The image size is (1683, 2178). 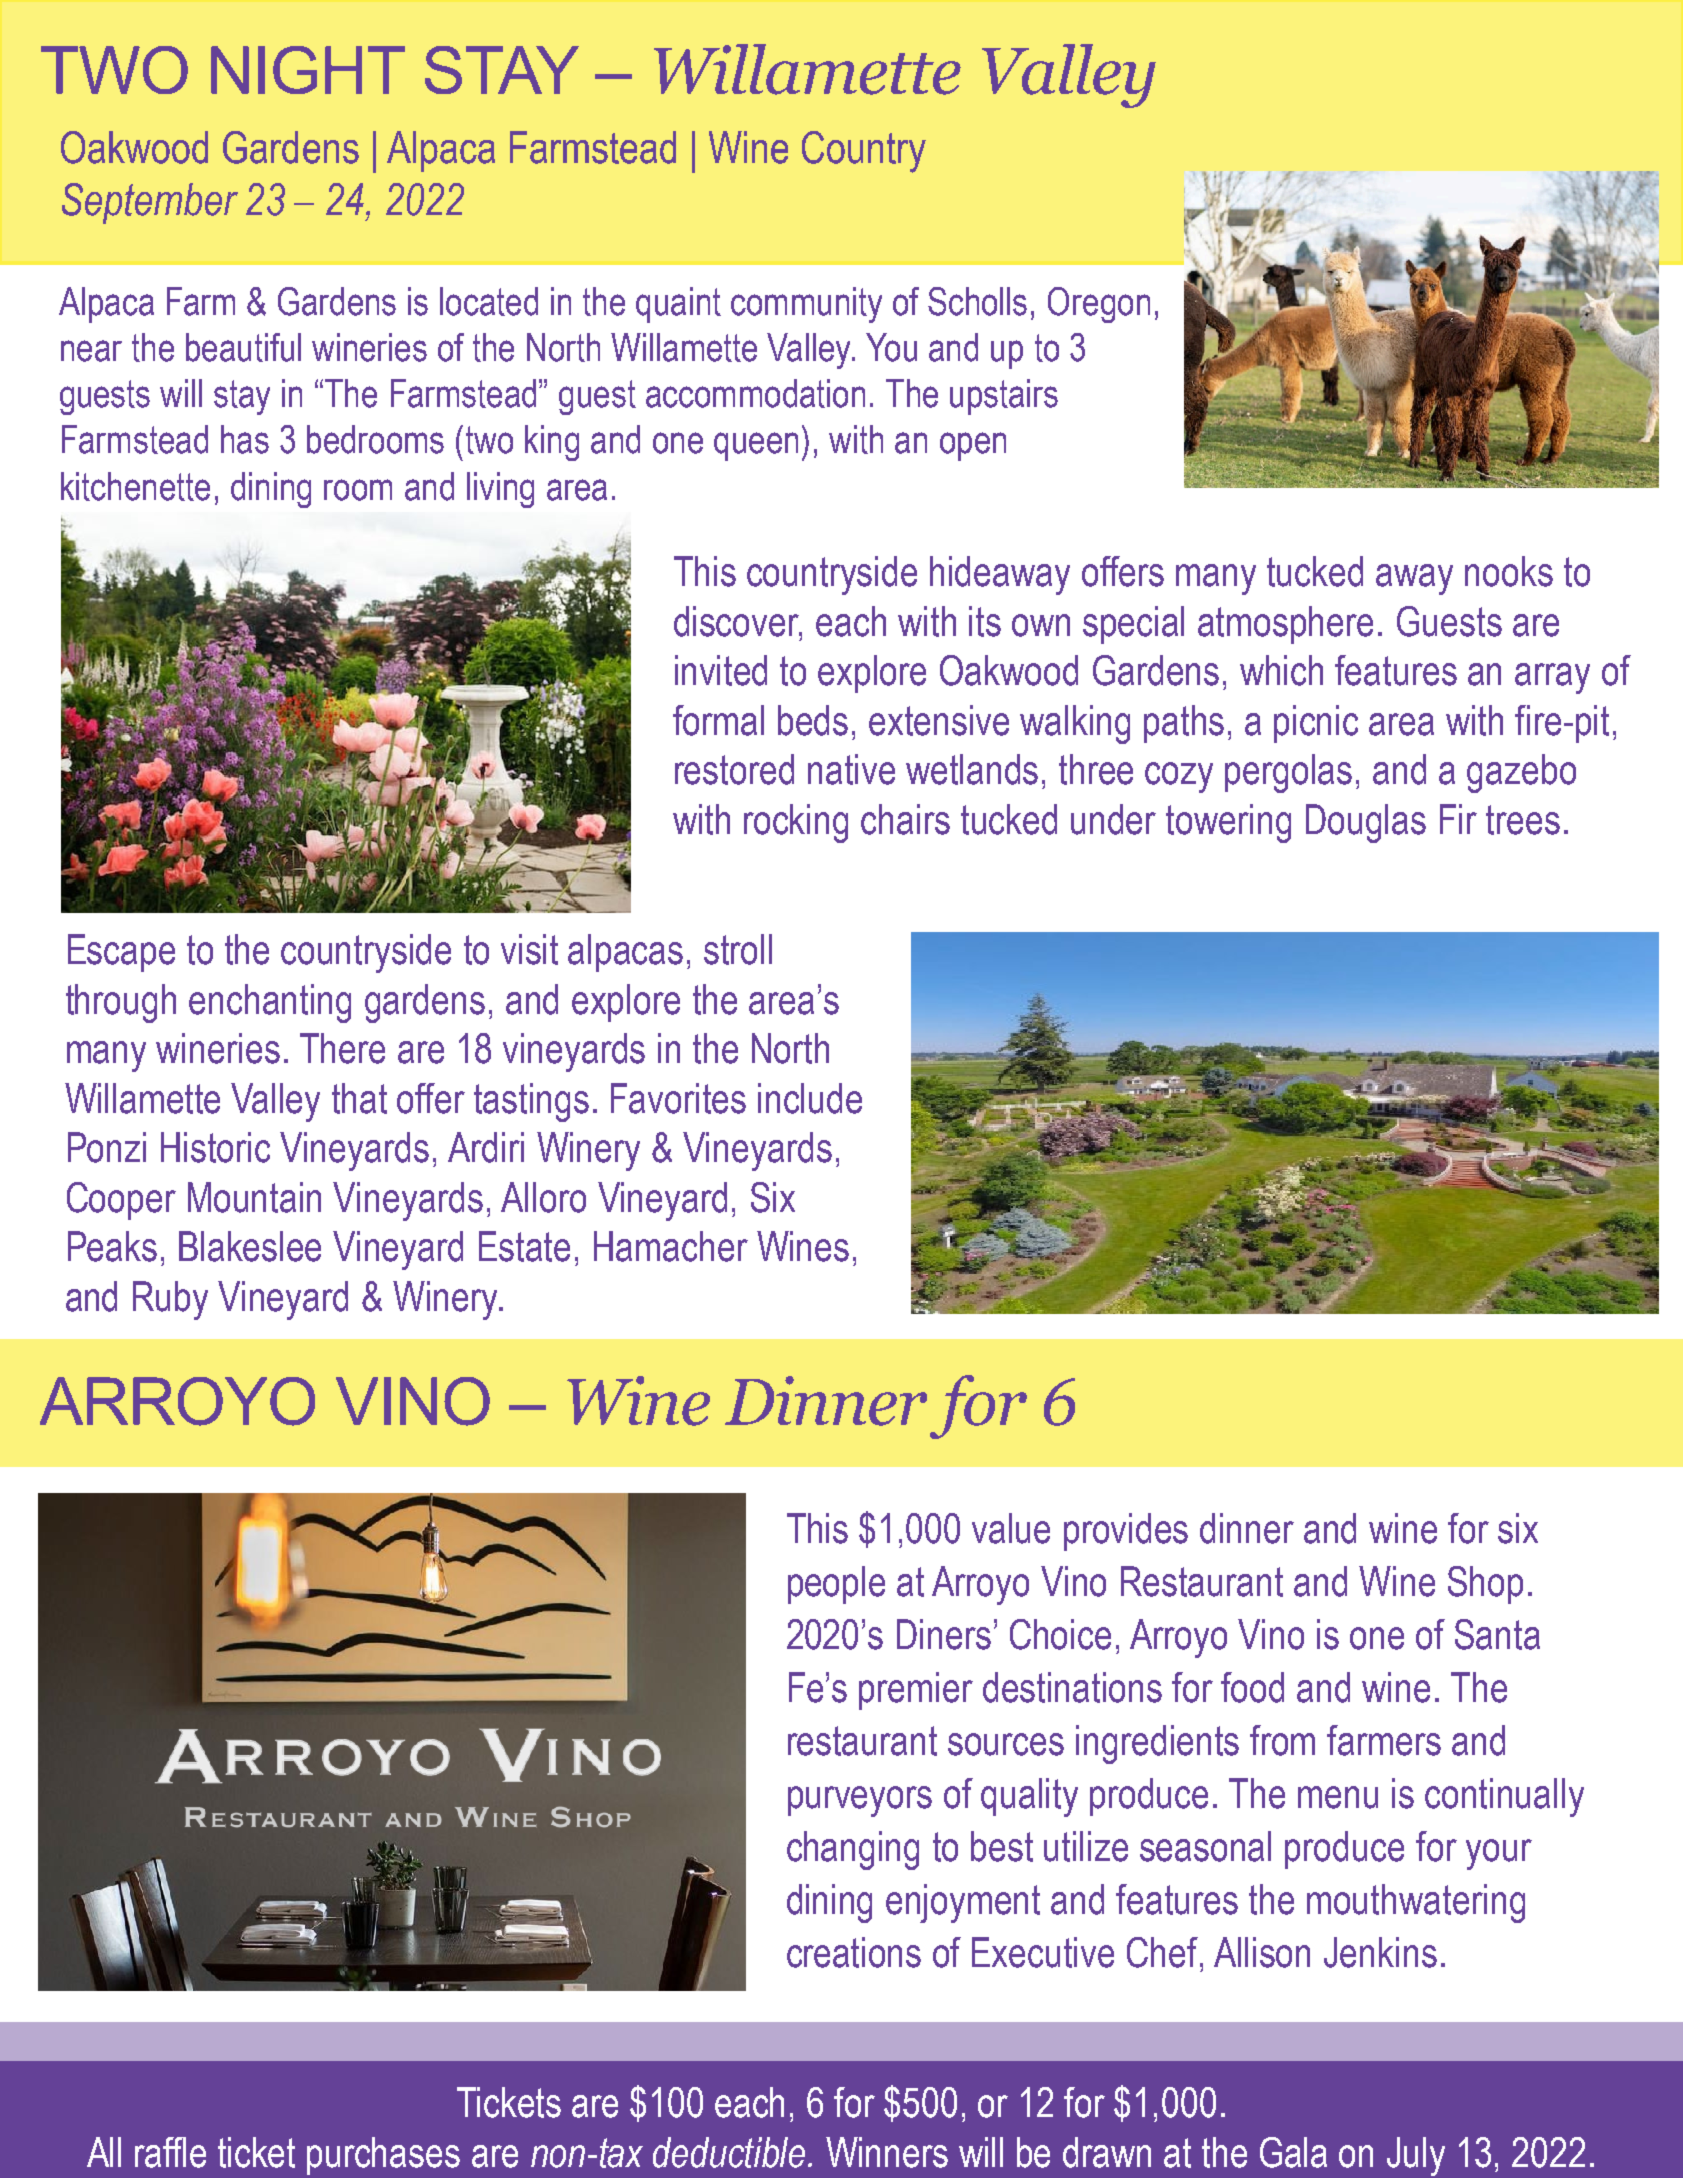 What do you see at coordinates (308, 70) in the screenshot?
I see `NIGHT` at bounding box center [308, 70].
